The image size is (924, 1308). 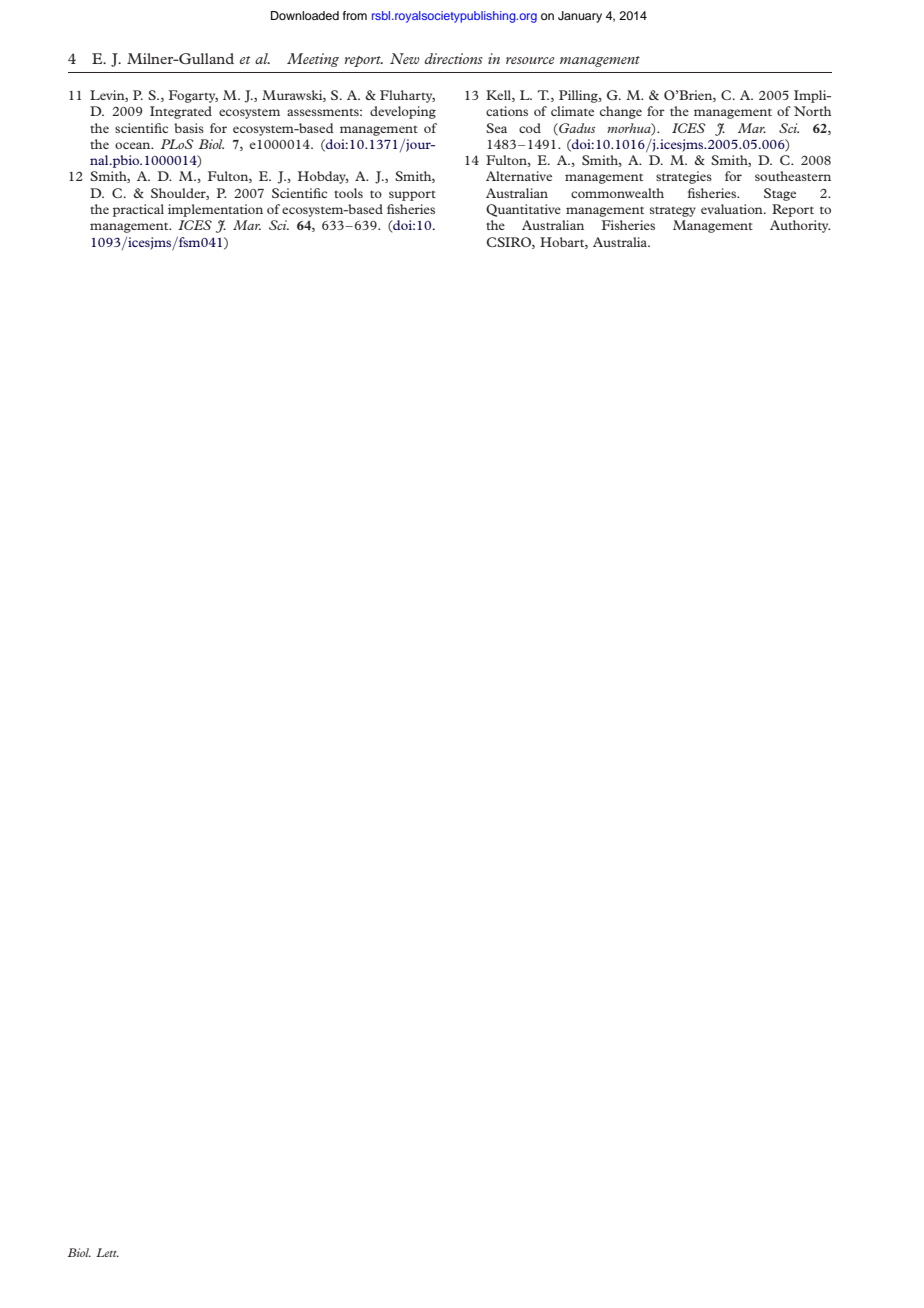 I want to click on Authority, so click(x=800, y=226).
